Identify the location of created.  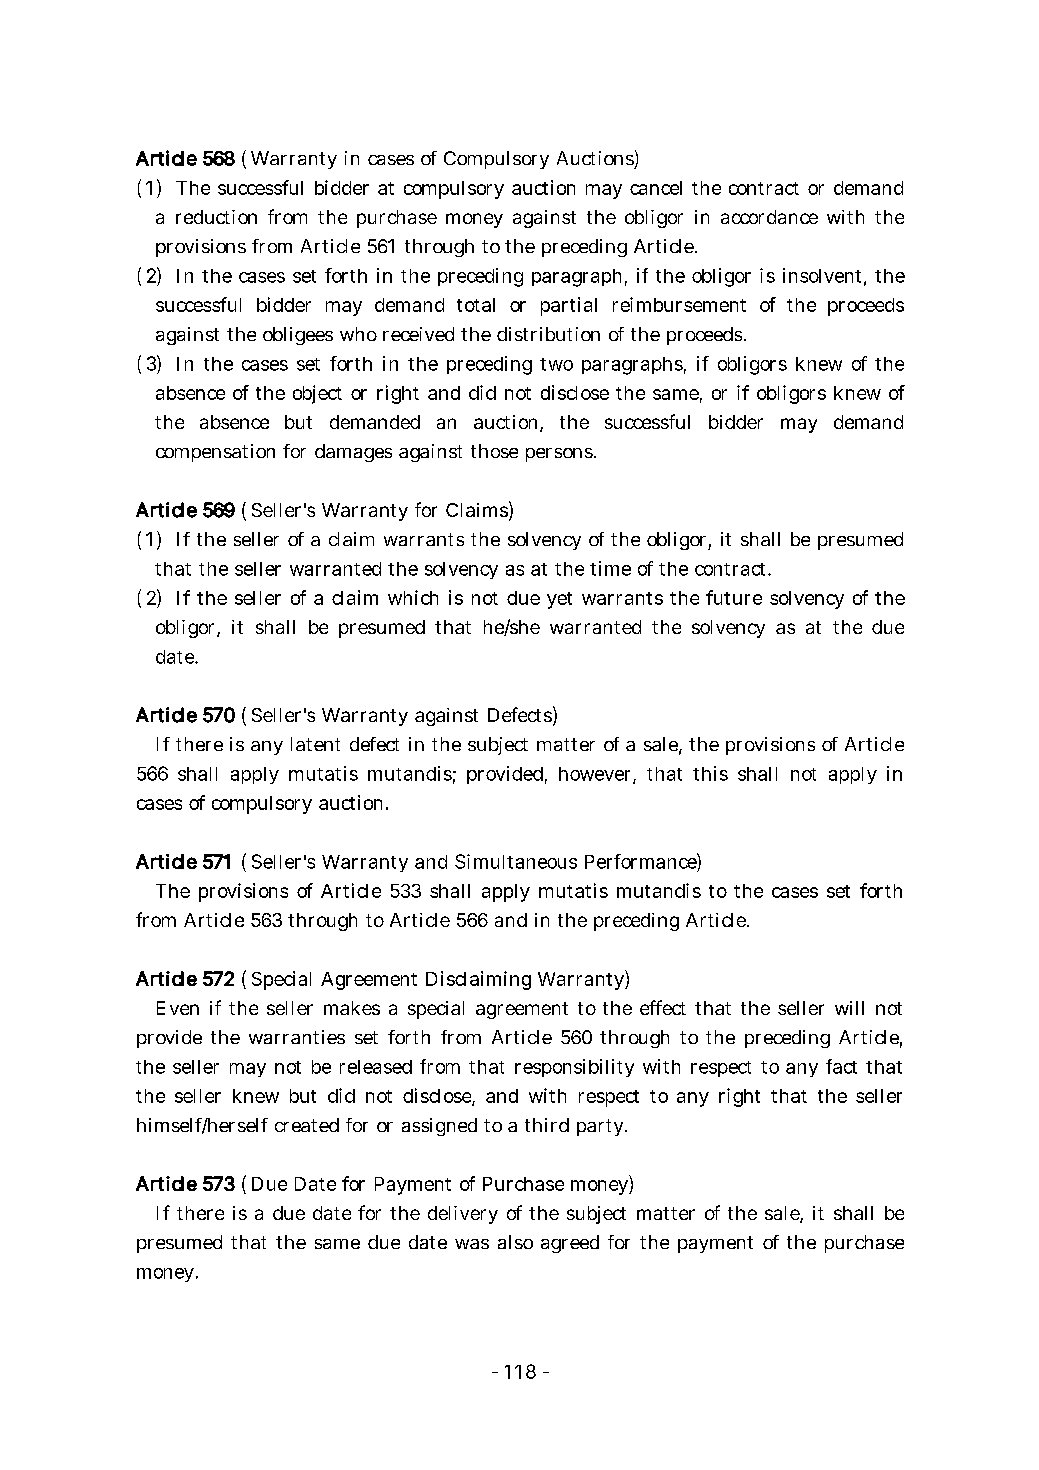
(307, 1125).
